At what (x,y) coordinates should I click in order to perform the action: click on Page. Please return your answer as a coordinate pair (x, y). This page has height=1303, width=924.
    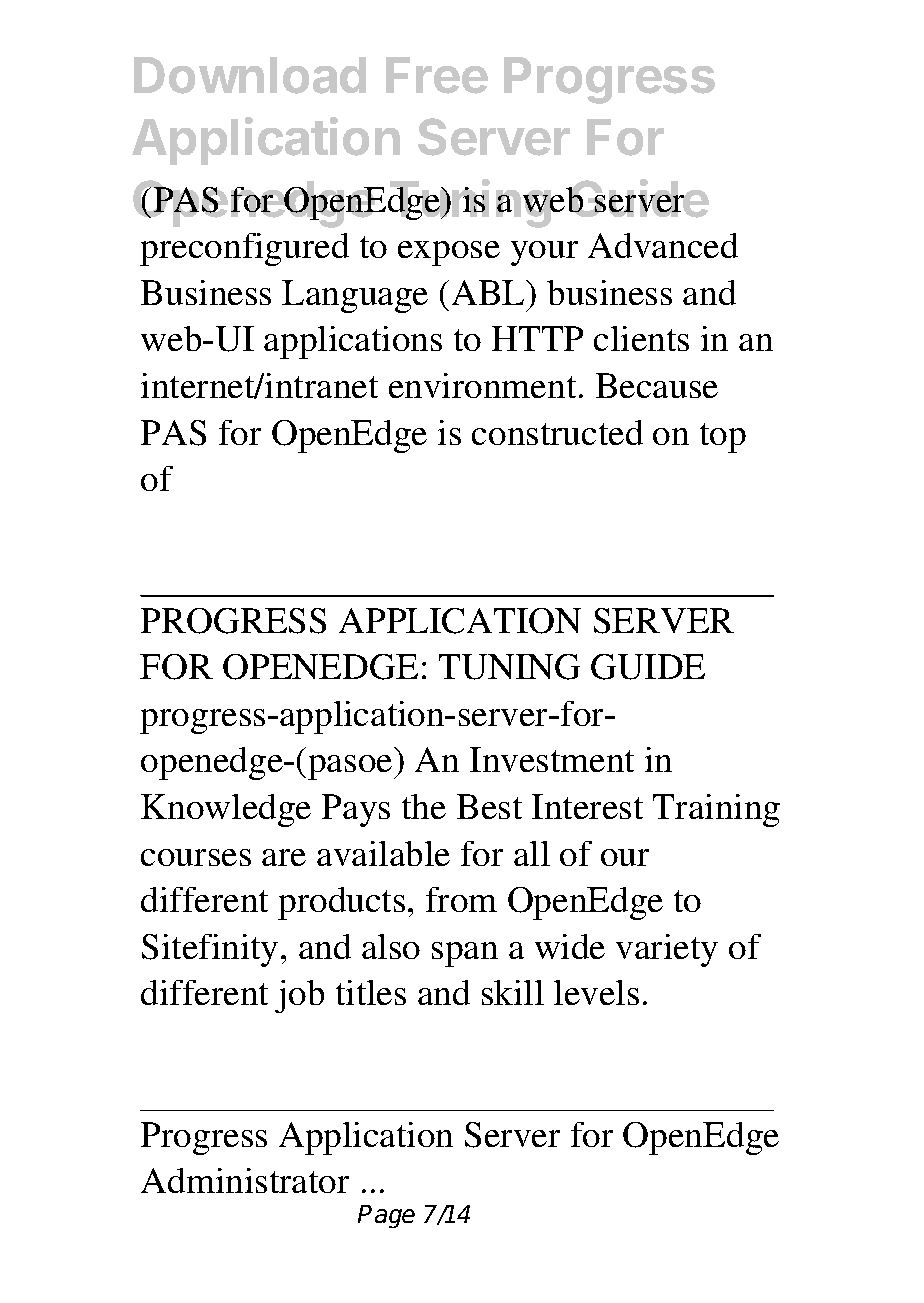
    Looking at the image, I should click on (386, 1216).
